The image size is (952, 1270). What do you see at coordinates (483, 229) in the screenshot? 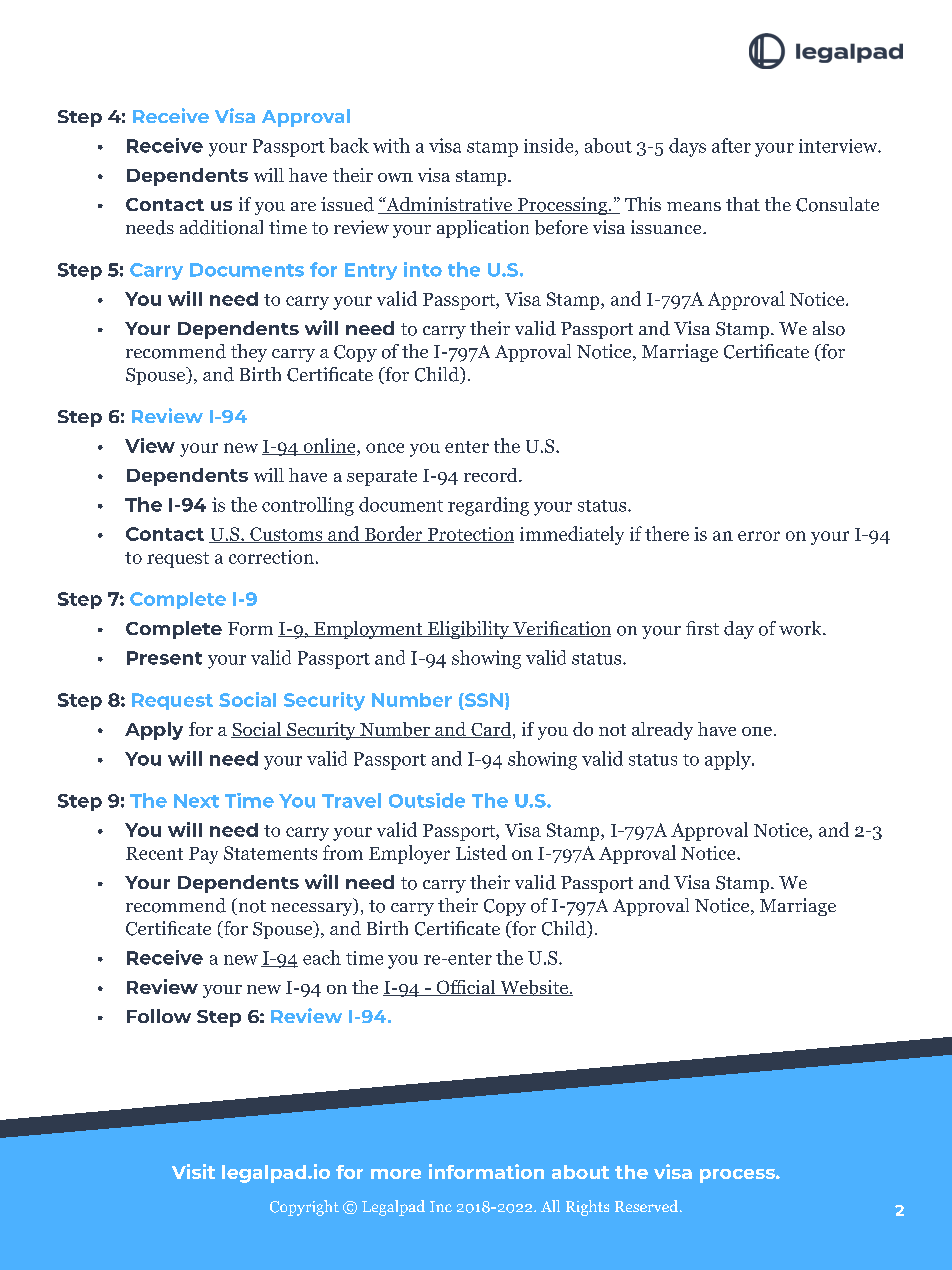
I see `application` at bounding box center [483, 229].
